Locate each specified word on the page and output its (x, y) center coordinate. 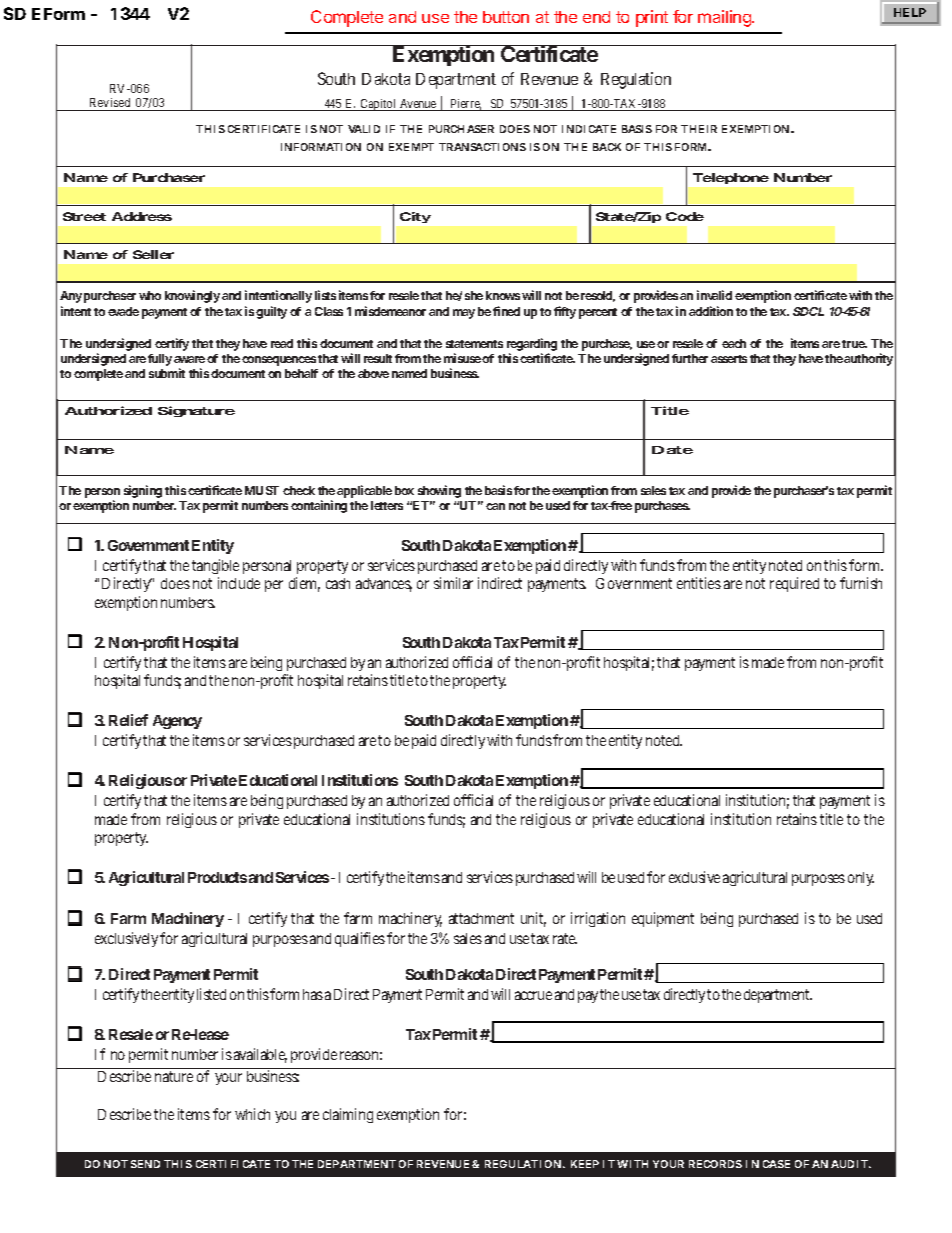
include (239, 583)
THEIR (699, 129)
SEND (145, 1164)
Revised (110, 104)
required (794, 584)
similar (453, 583)
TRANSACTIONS (482, 147)
